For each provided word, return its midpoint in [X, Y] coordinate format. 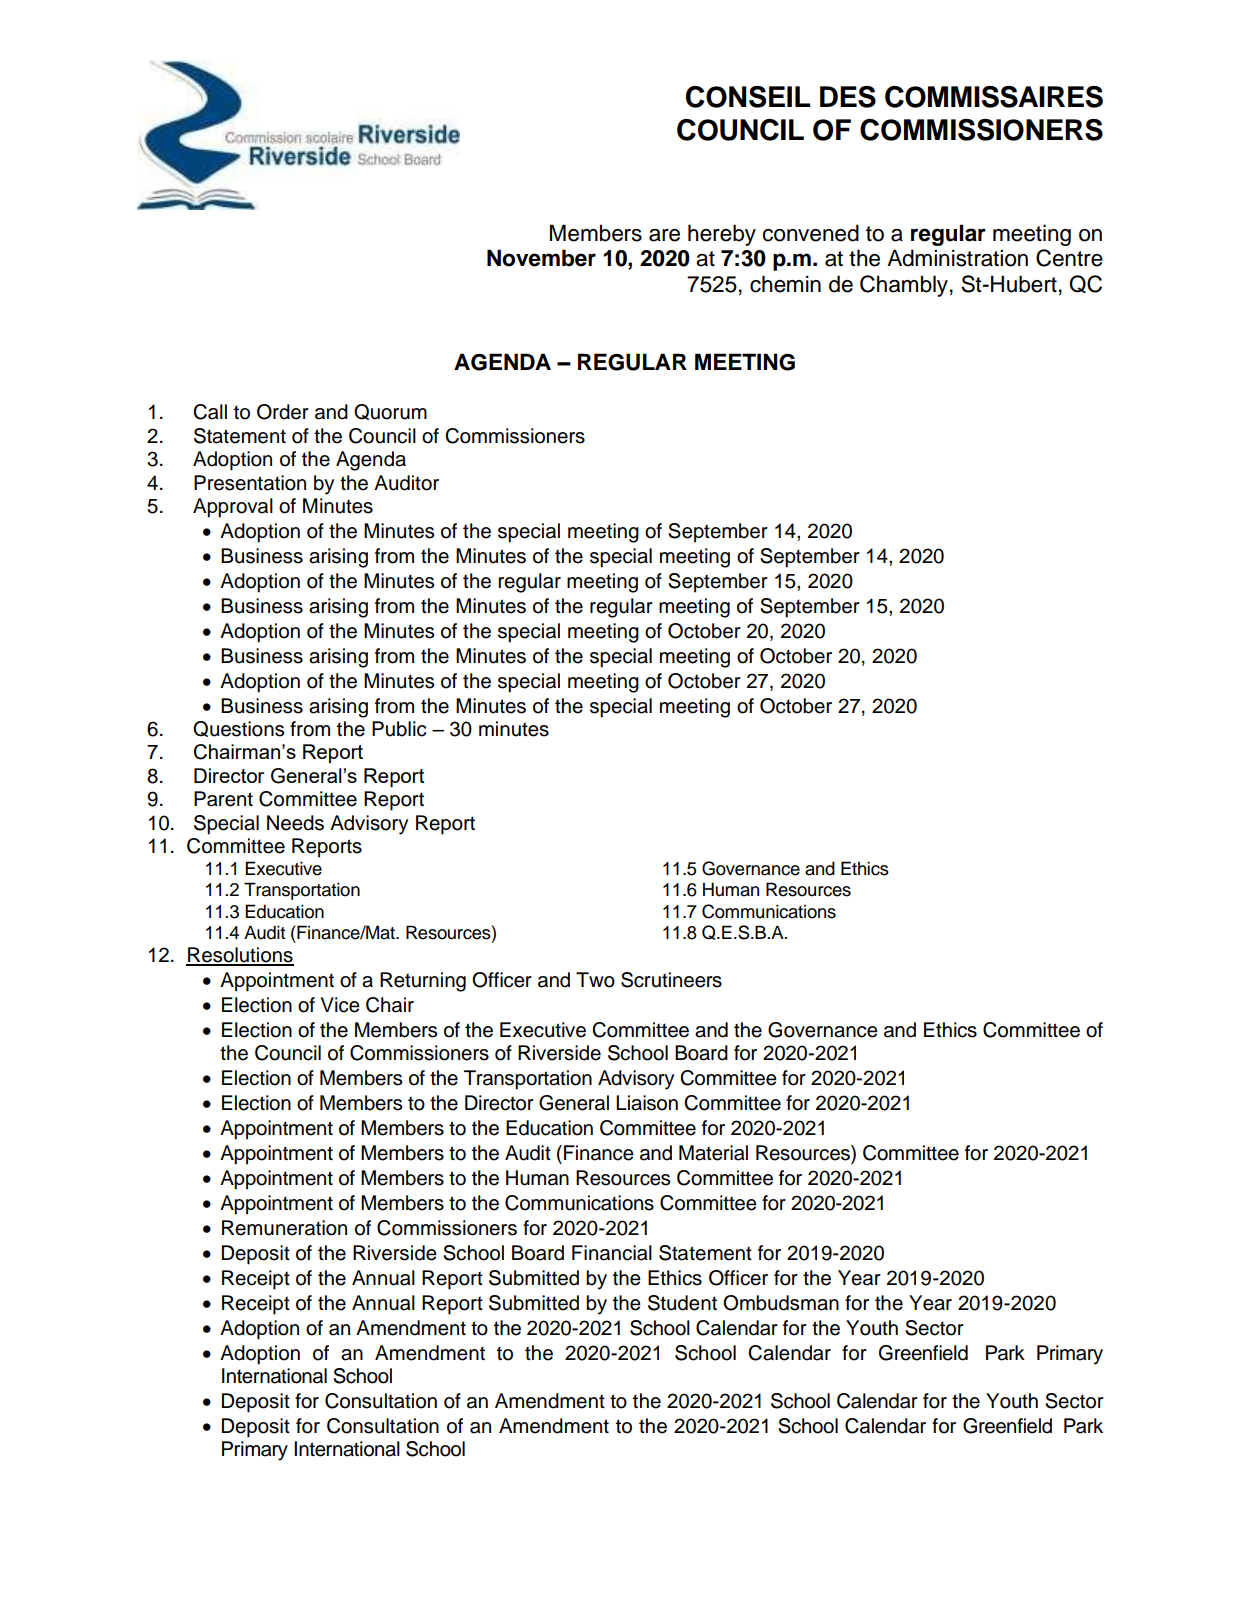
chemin [785, 284]
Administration [957, 258]
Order [283, 412]
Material [713, 1153]
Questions [238, 729]
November [541, 258]
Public [399, 729]
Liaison [647, 1103]
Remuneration [284, 1228]
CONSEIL [748, 97]
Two [595, 980]
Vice [340, 1005]
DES [848, 97]
